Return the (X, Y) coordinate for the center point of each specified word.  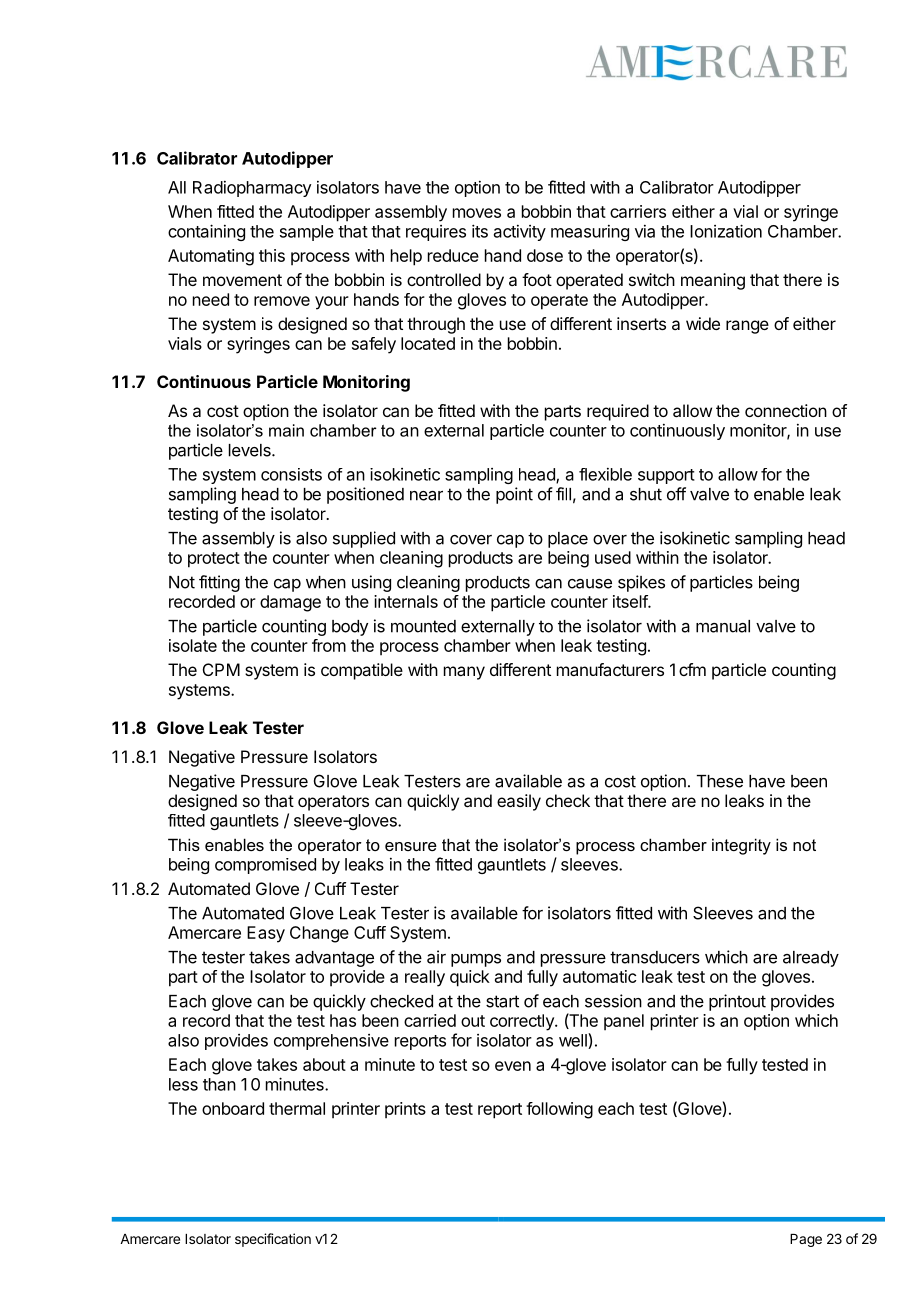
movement (242, 280)
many (464, 673)
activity (520, 233)
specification (273, 1240)
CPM (221, 669)
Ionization (726, 231)
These (720, 781)
